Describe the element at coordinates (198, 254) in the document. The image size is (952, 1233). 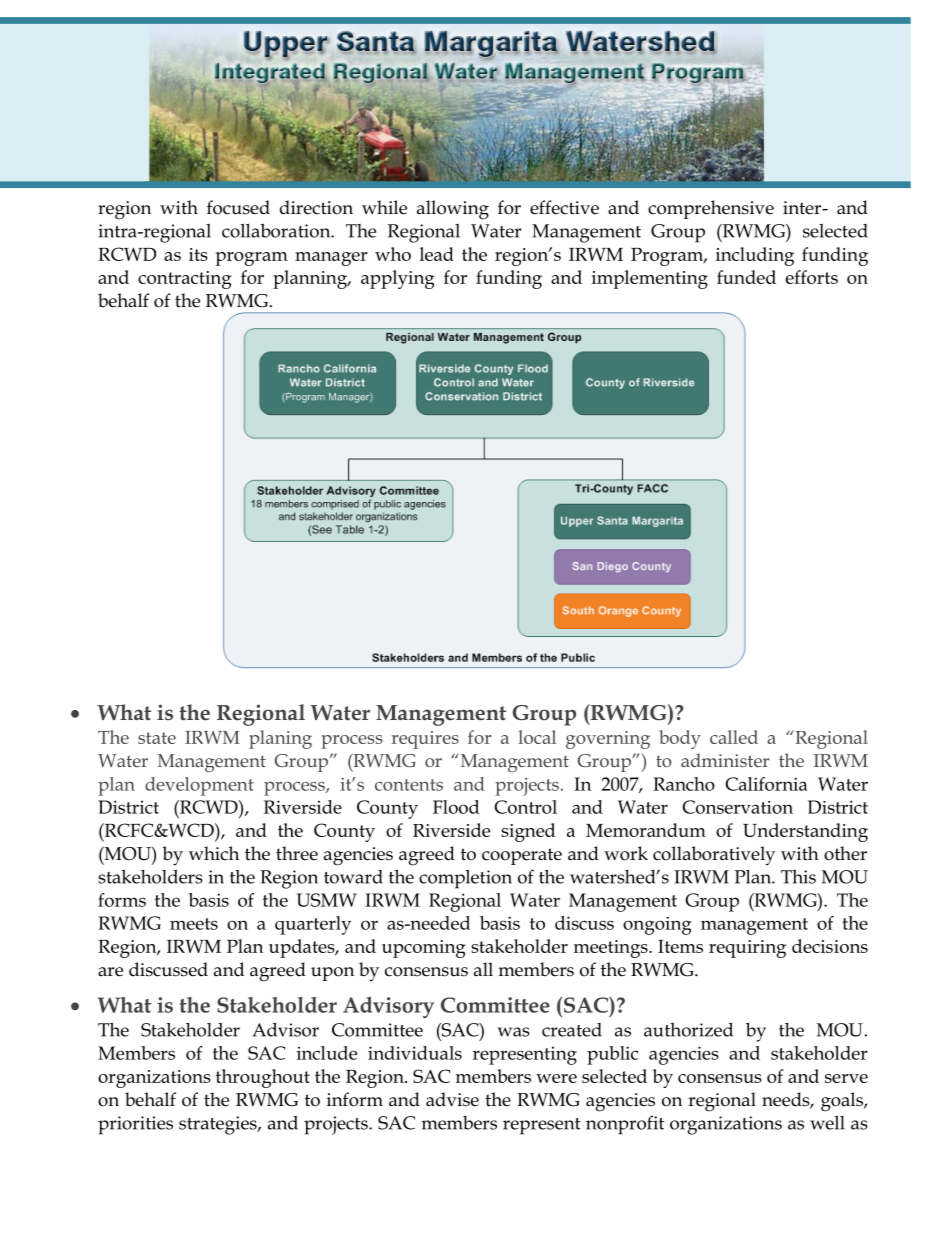
I see `its` at that location.
